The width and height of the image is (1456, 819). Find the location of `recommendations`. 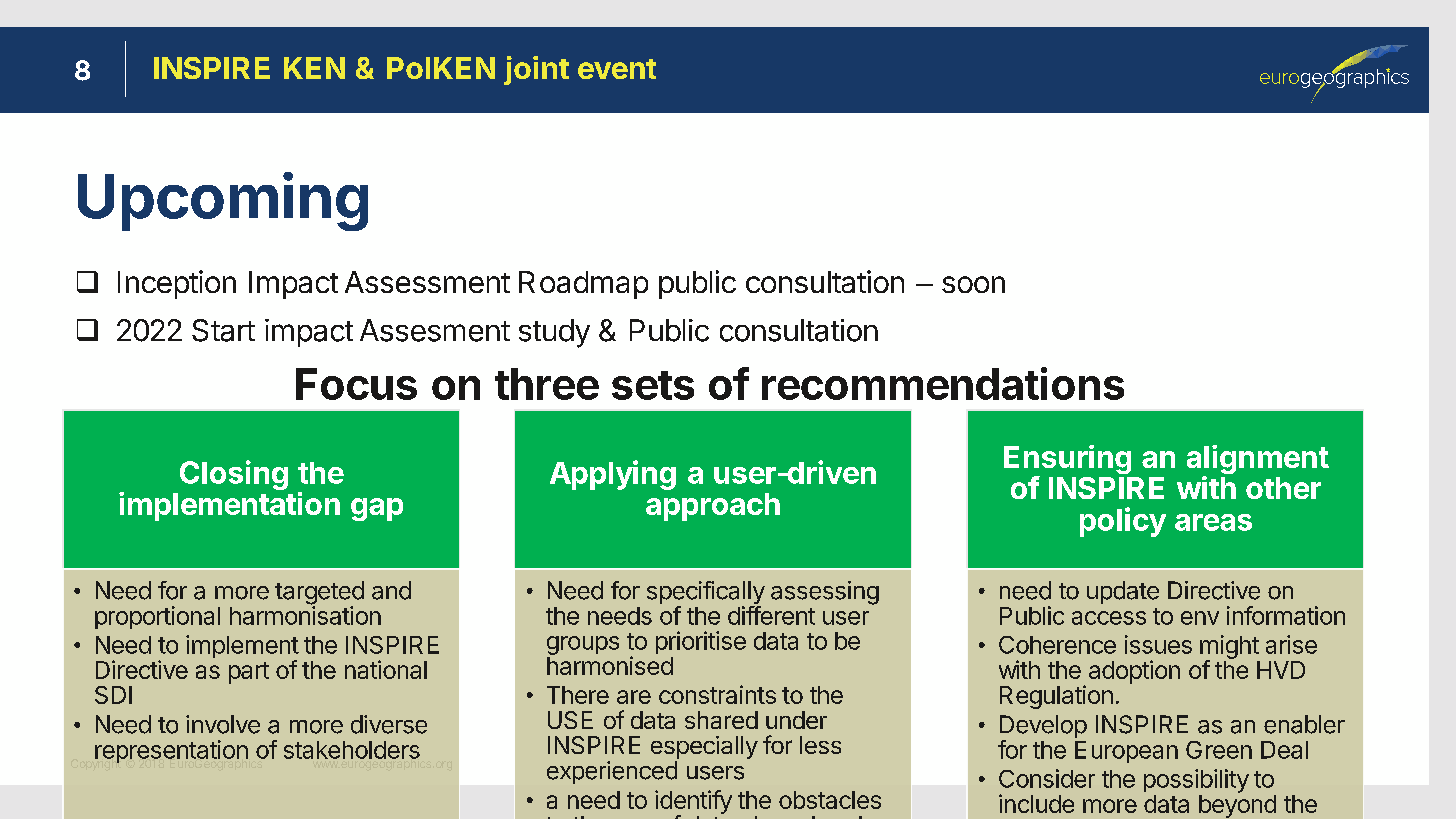

recommendations is located at coordinates (943, 383).
